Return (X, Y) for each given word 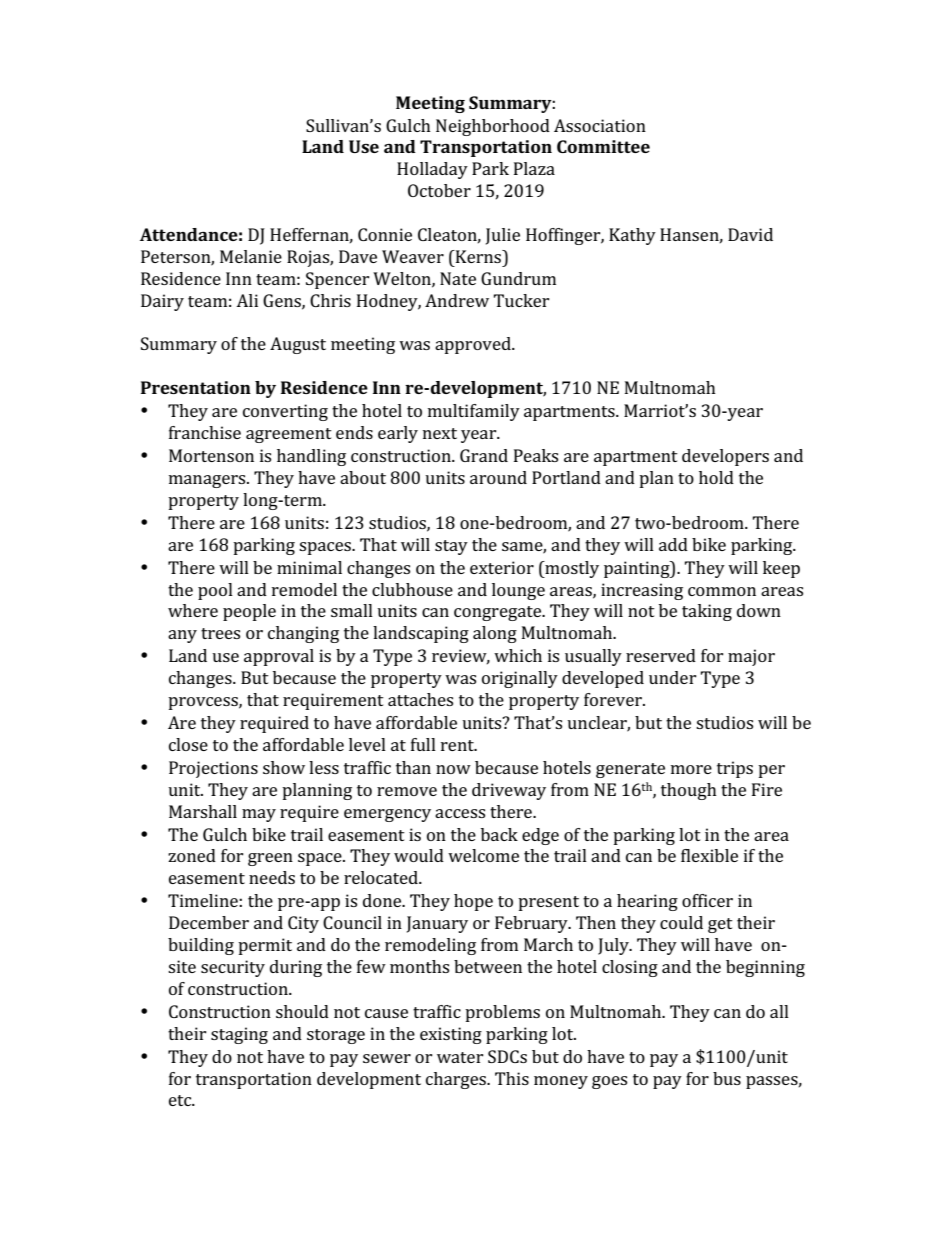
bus (727, 1078)
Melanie (251, 256)
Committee (603, 146)
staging (239, 1035)
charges (457, 1080)
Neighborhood (493, 127)
